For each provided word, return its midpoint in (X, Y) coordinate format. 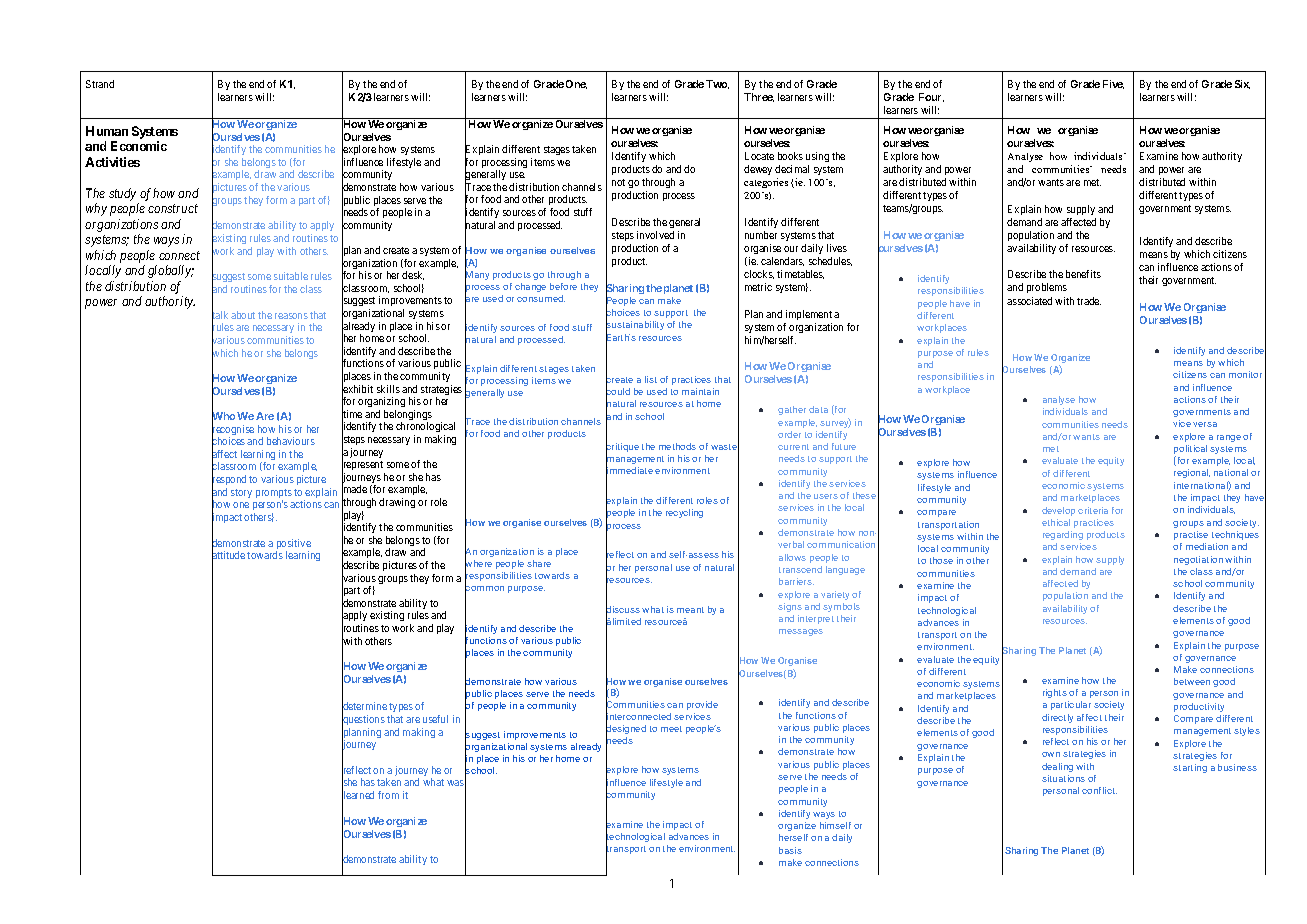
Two (717, 84)
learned (358, 796)
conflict (1099, 790)
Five (1113, 84)
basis (790, 850)
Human (107, 131)
